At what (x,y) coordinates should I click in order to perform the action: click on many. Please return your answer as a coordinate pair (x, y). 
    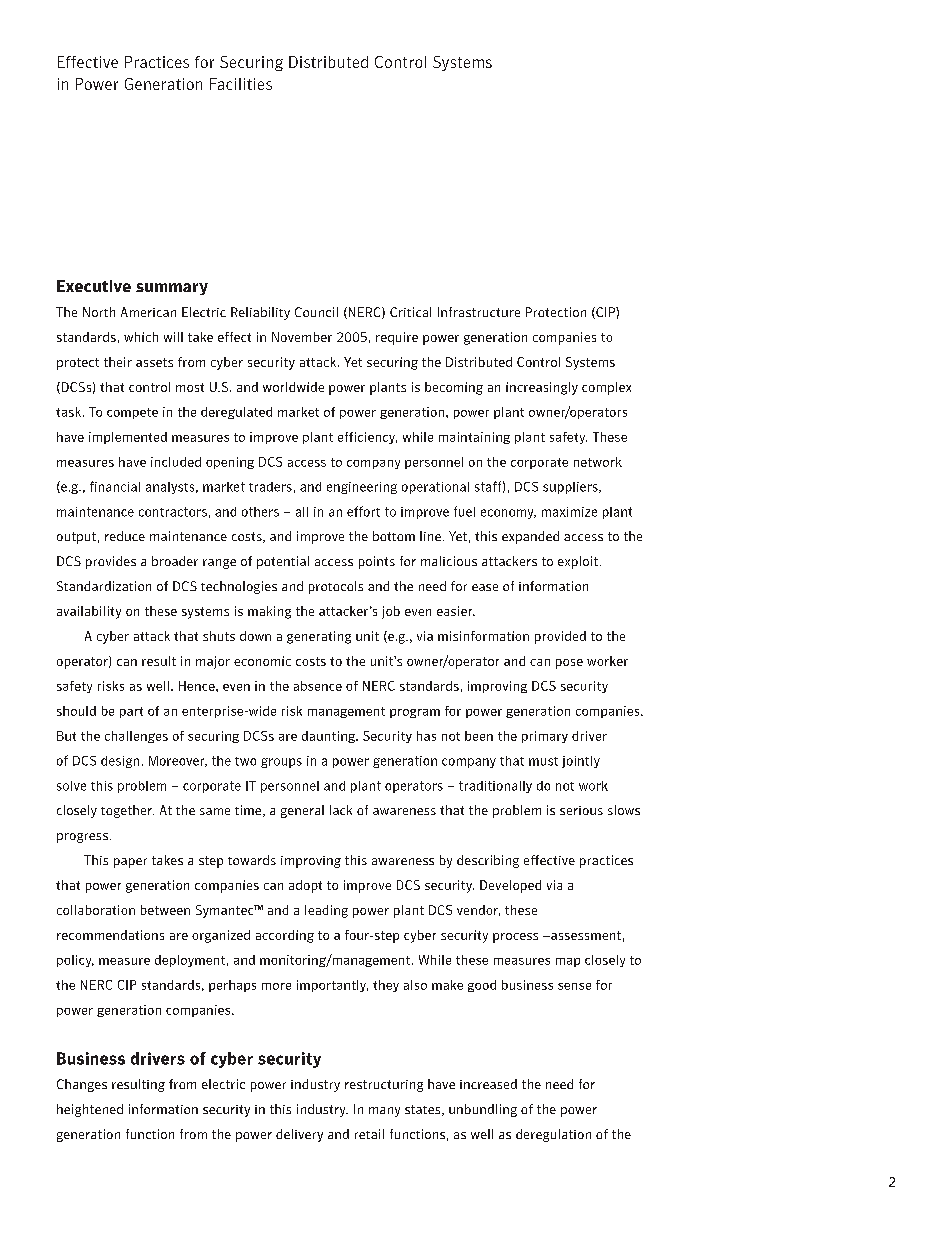
    Looking at the image, I should click on (384, 1112).
